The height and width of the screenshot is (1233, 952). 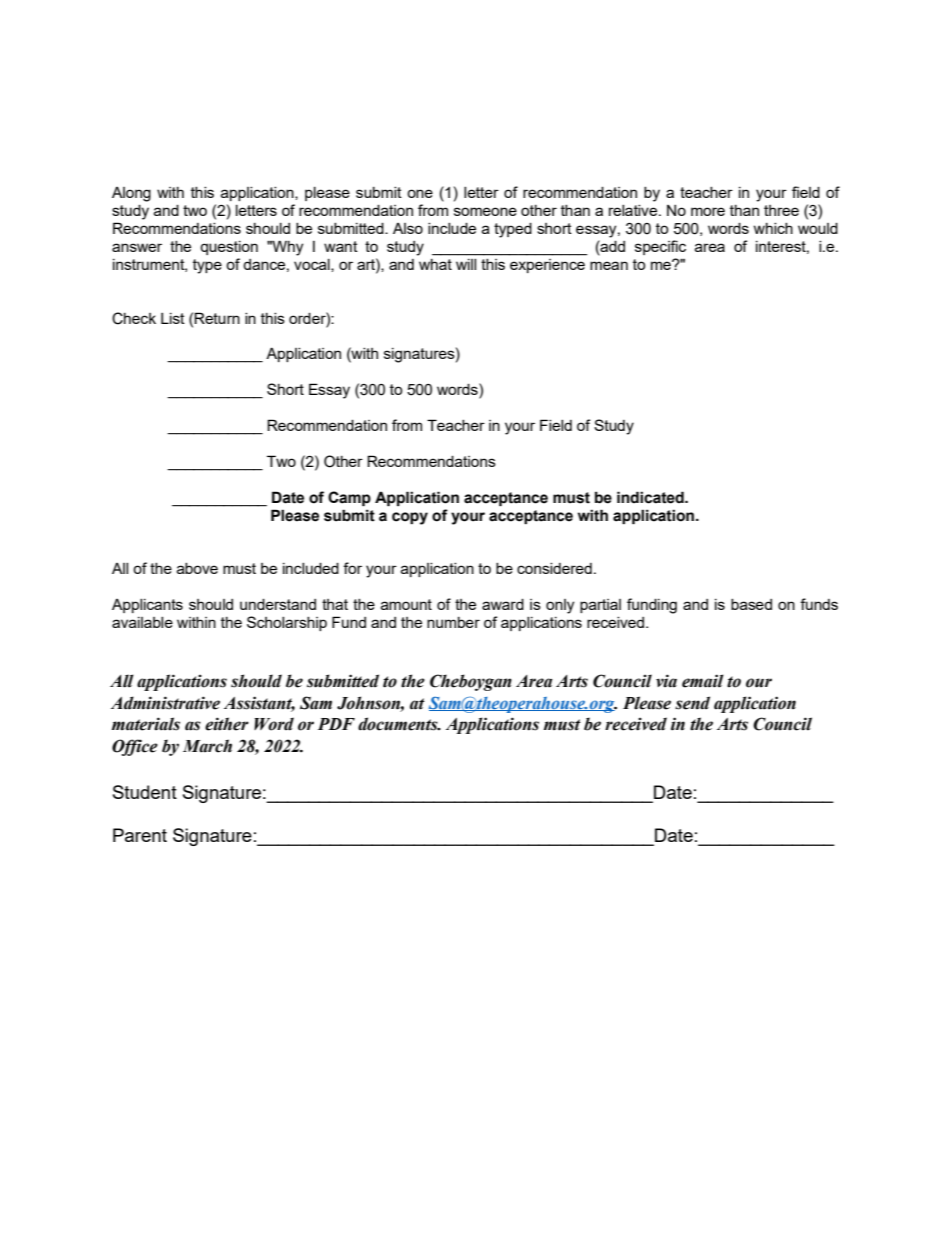 What do you see at coordinates (708, 211) in the screenshot?
I see `more` at bounding box center [708, 211].
